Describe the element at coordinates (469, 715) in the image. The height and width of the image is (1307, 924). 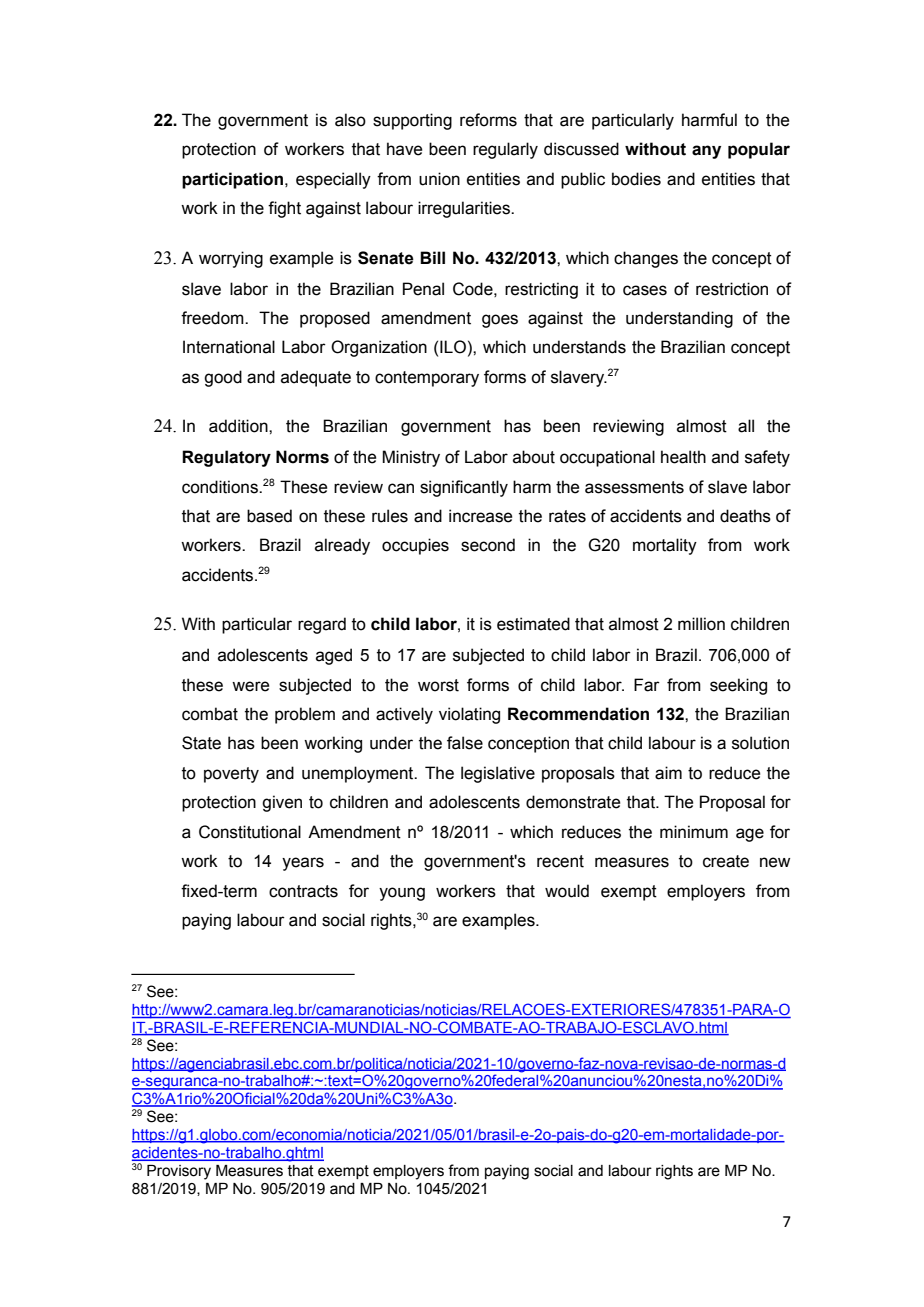
I see `violating` at that location.
